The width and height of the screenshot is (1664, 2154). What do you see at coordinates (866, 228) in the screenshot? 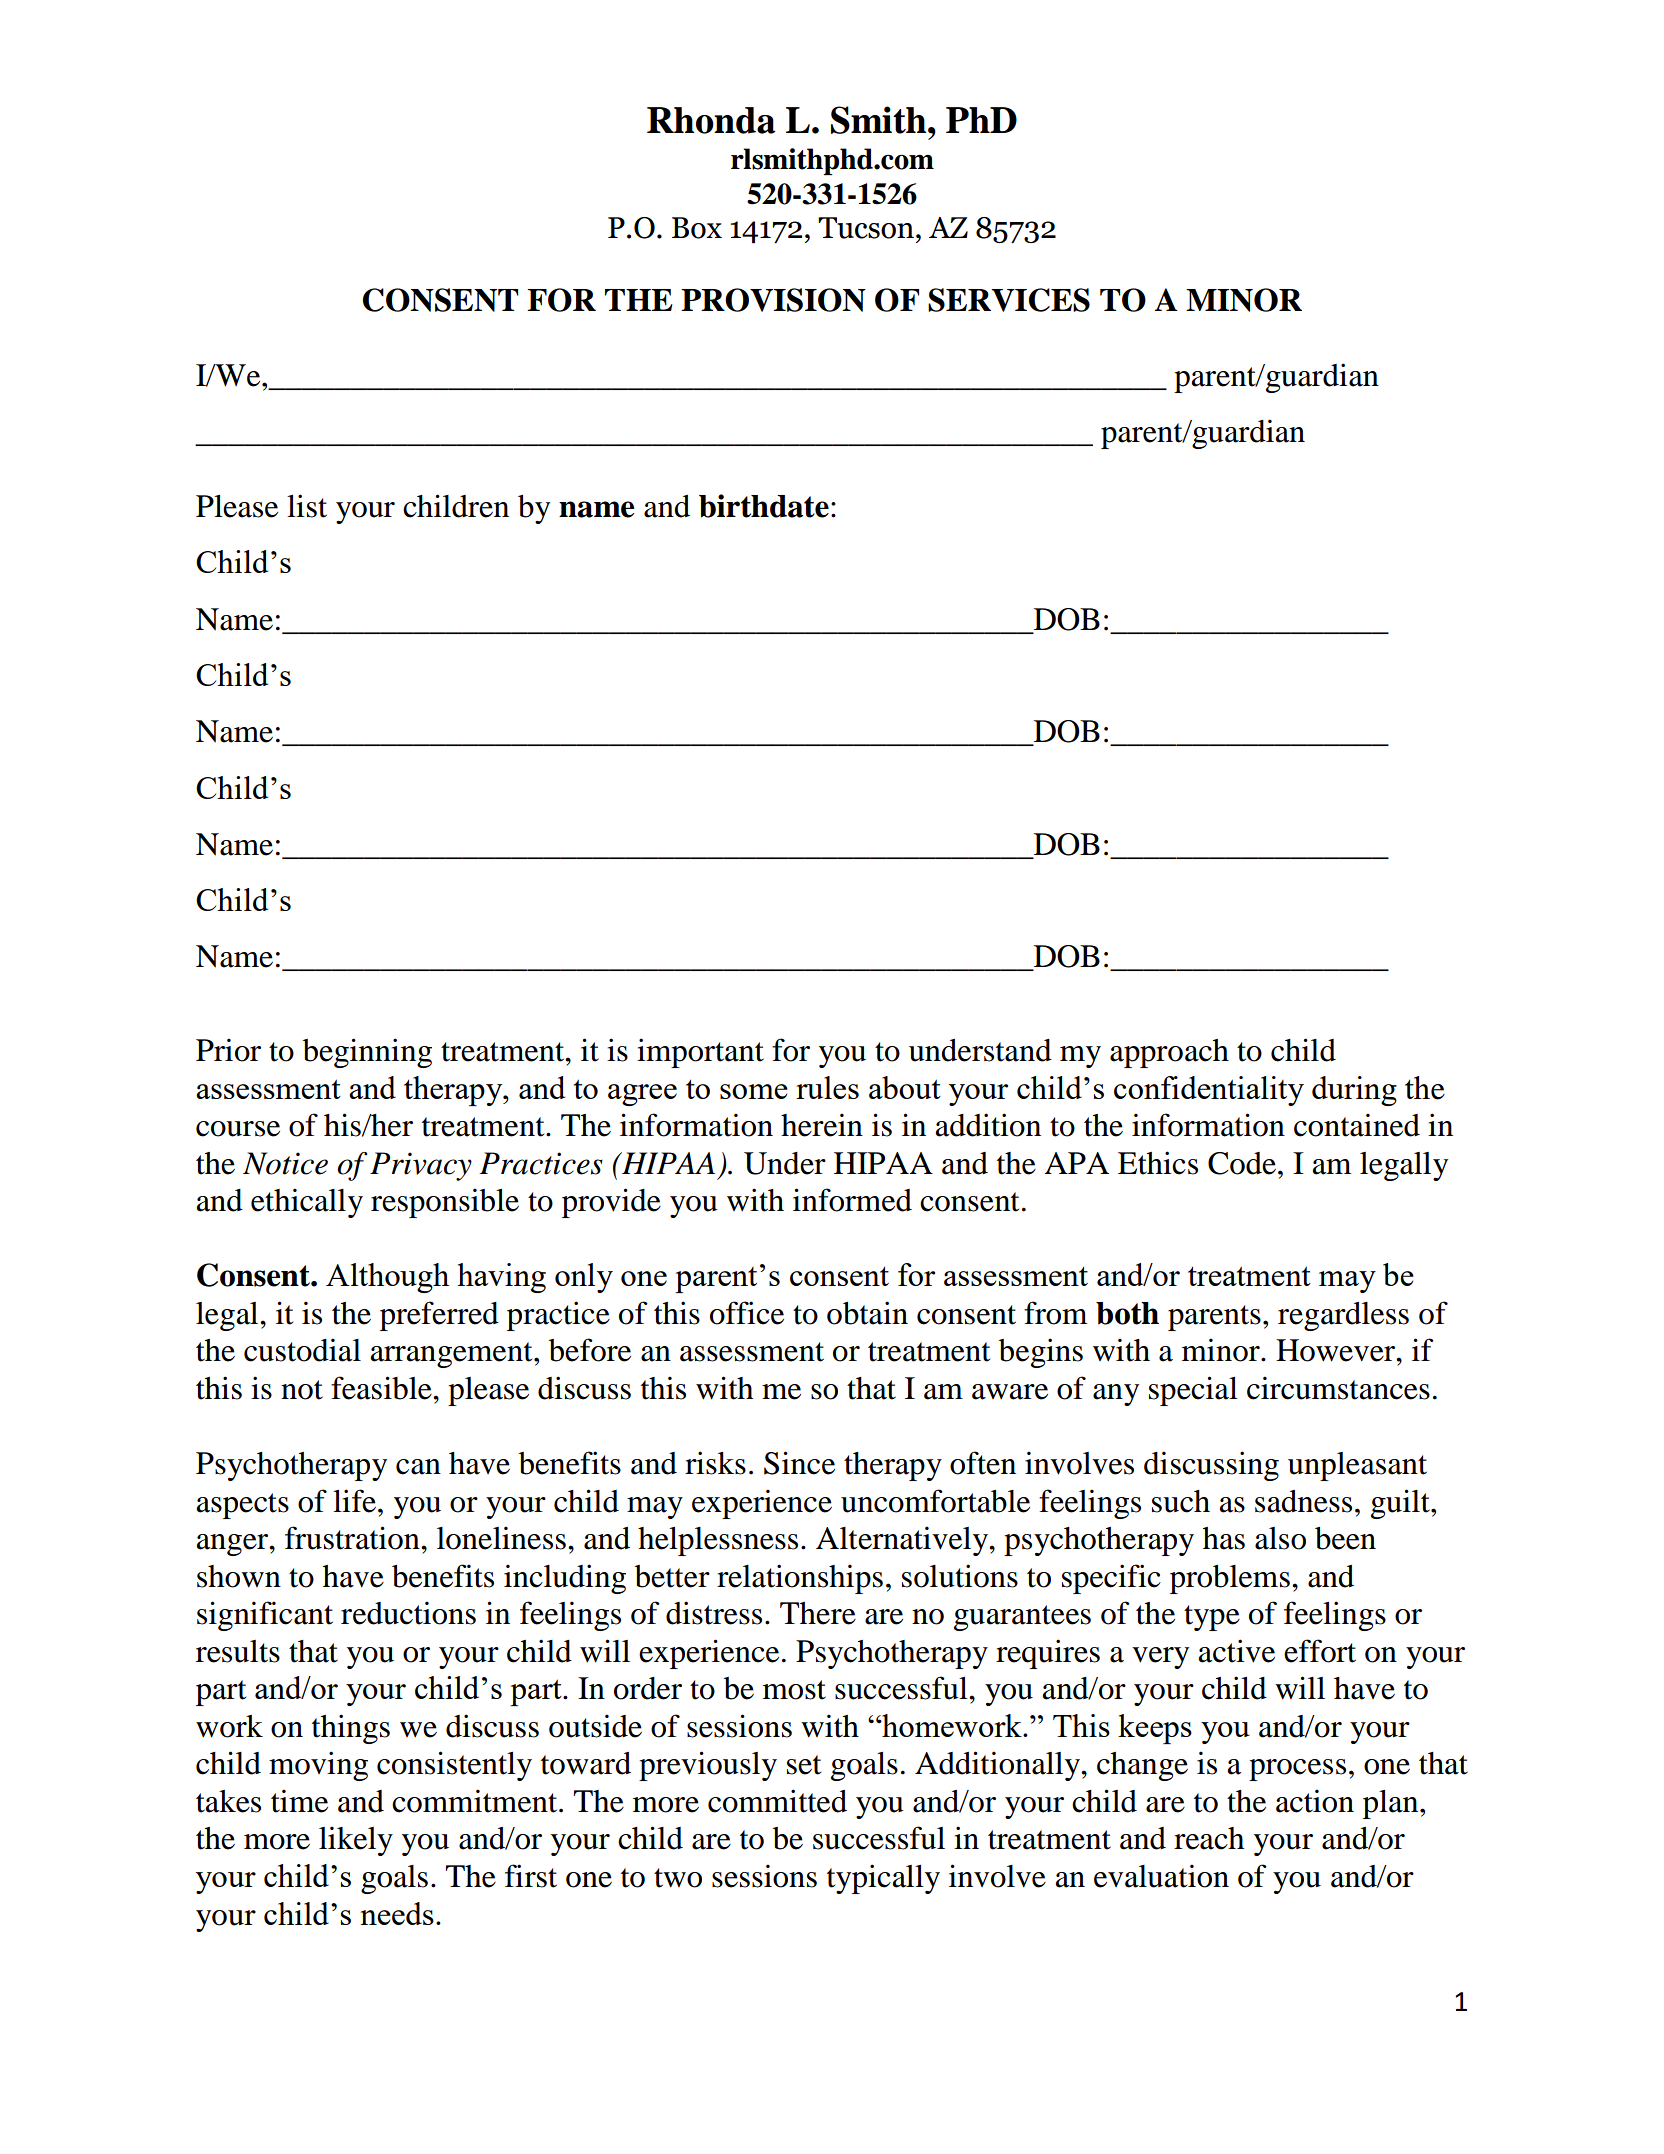
I see `Tucson` at bounding box center [866, 228].
